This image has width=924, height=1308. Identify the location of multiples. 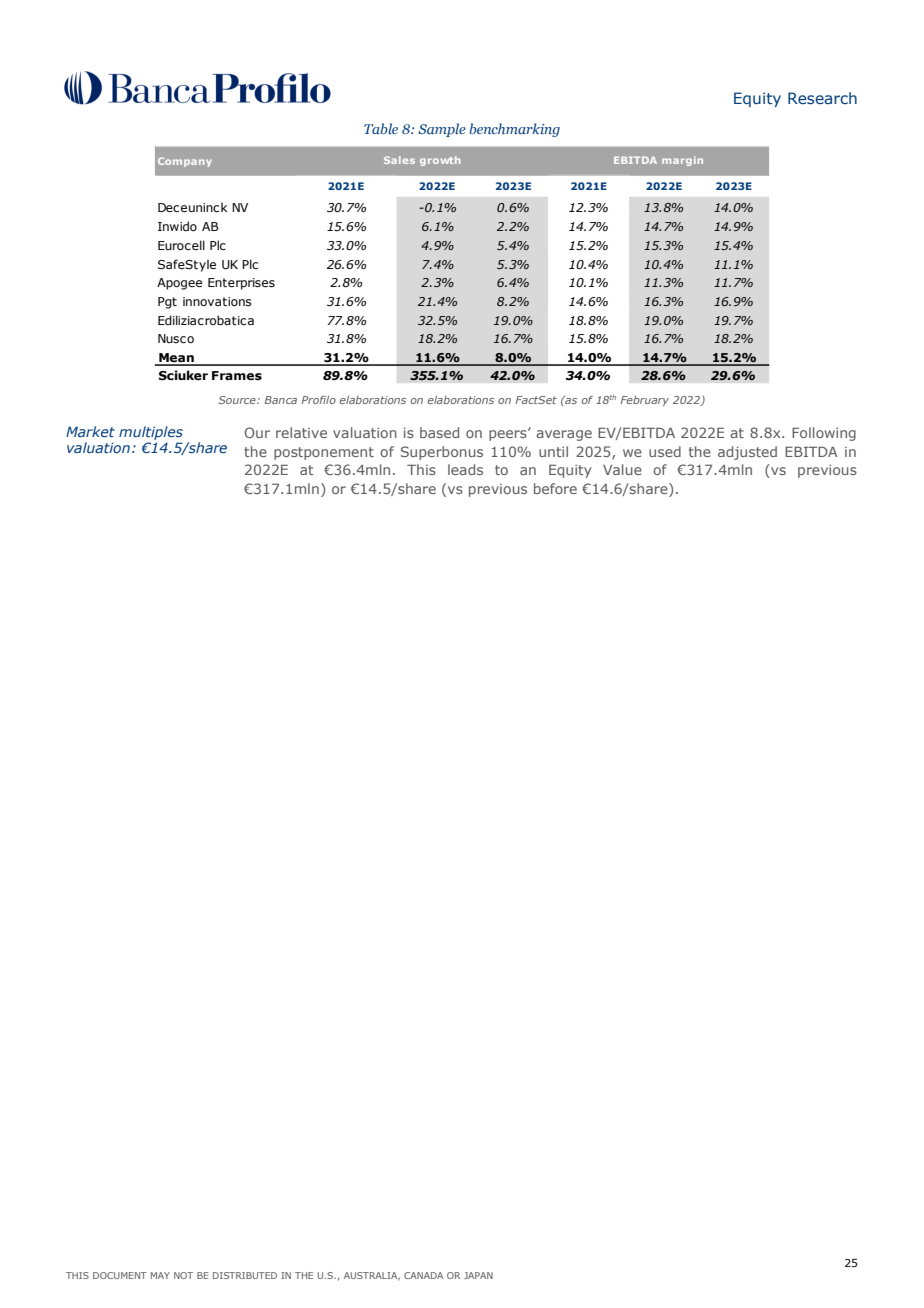
(151, 433).
